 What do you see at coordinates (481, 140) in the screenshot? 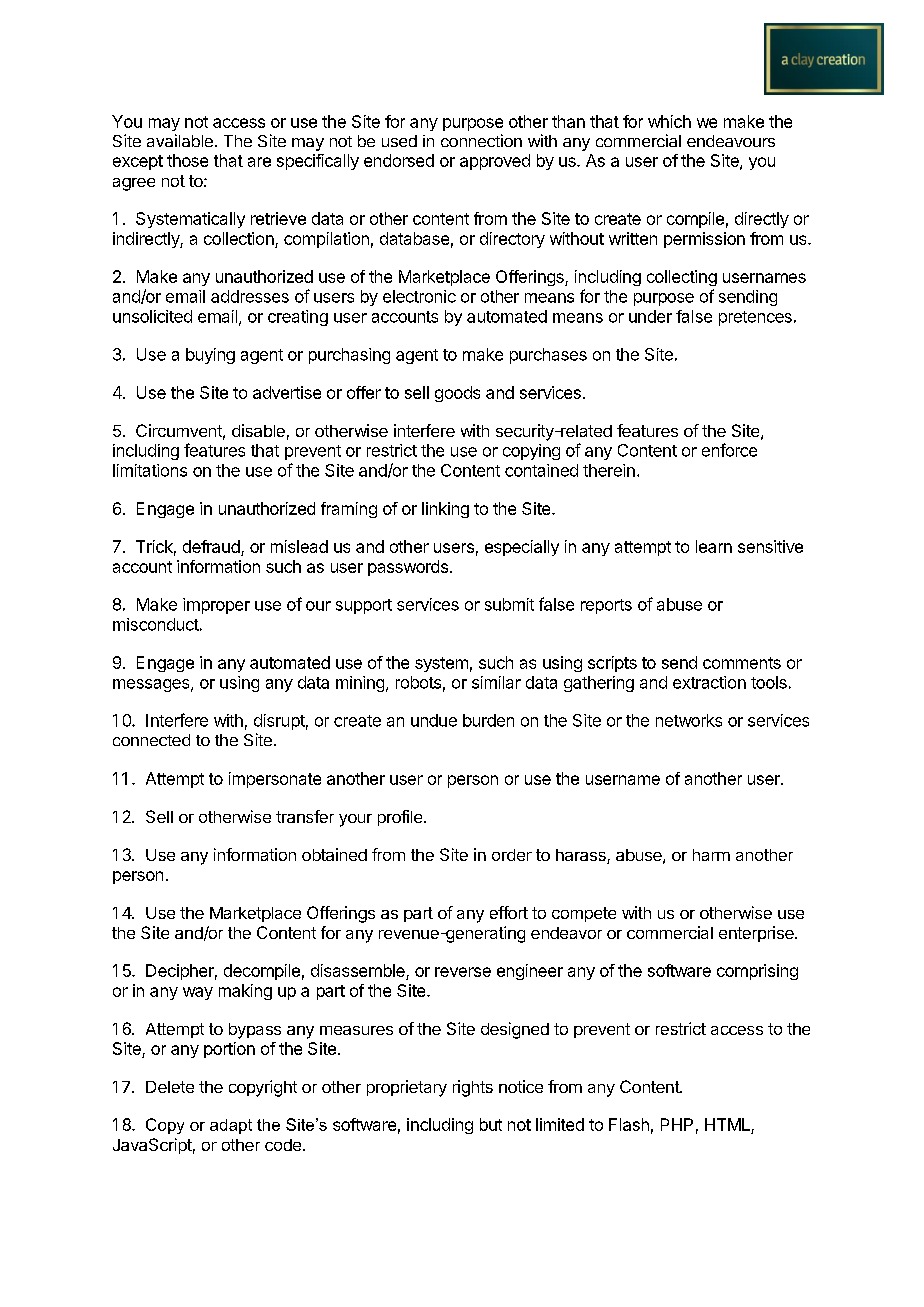
I see `connection` at bounding box center [481, 140].
